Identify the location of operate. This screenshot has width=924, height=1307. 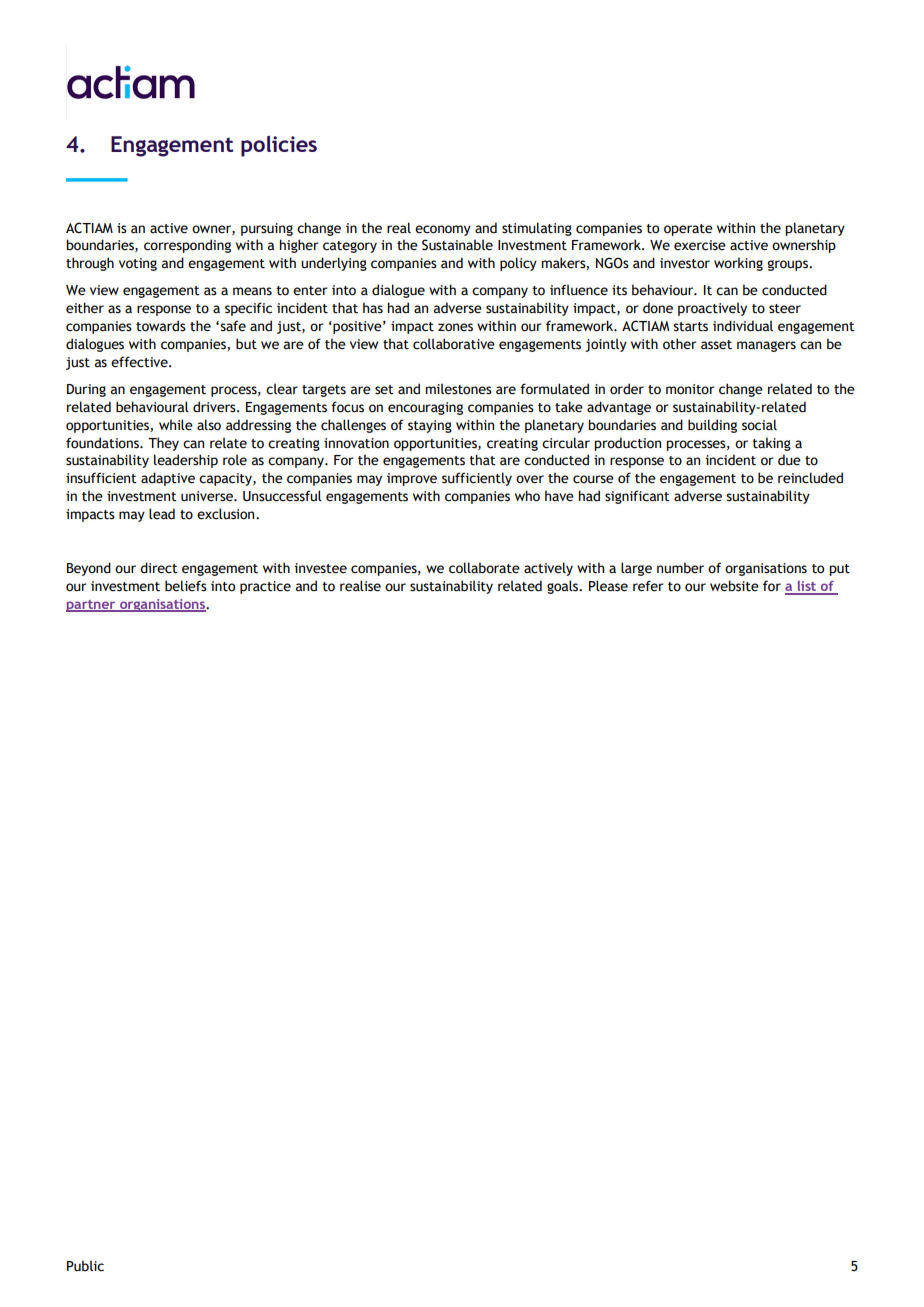
(688, 230).
